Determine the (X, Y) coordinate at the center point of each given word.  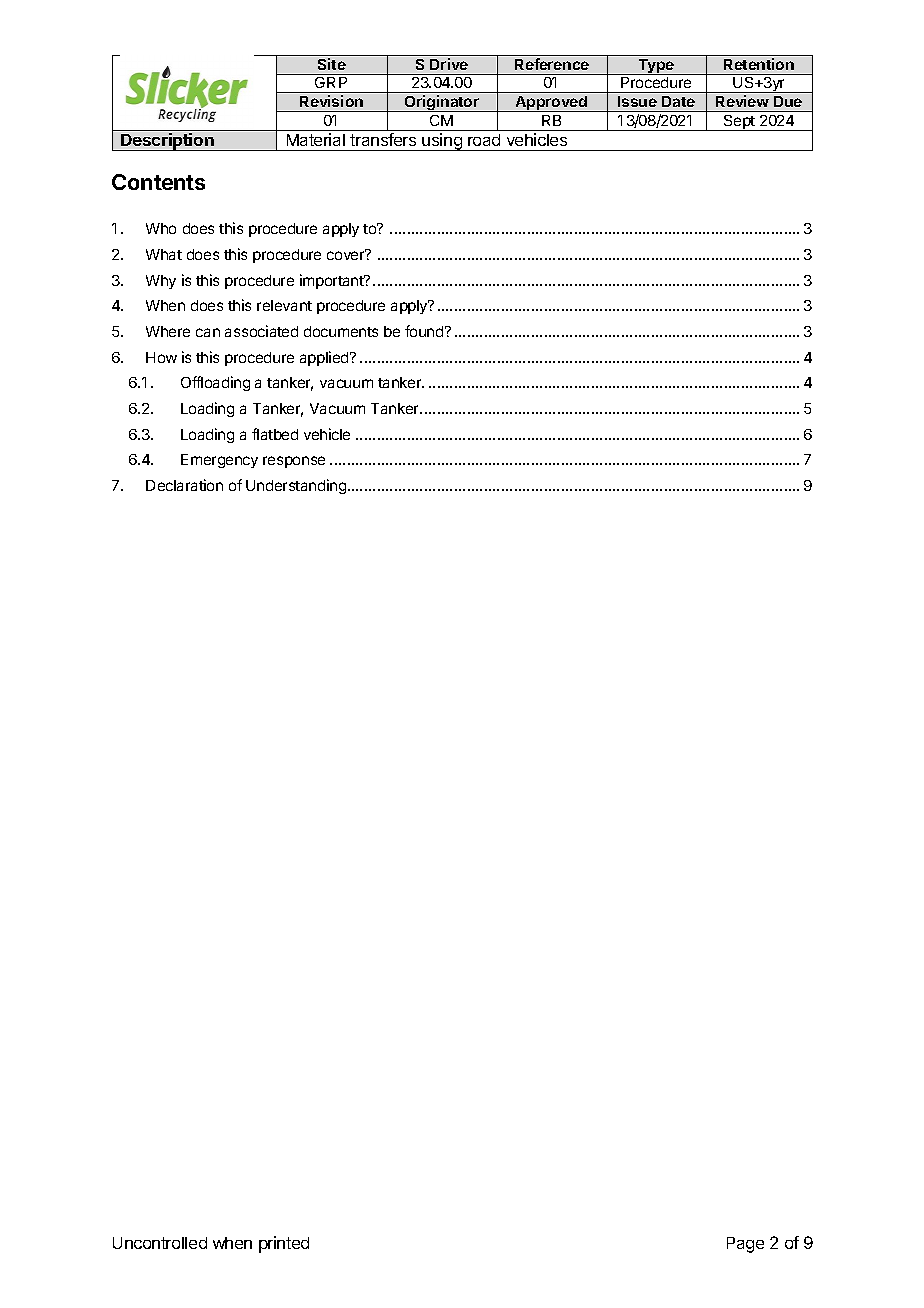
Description (167, 142)
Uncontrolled (160, 1243)
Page (745, 1245)
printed (284, 1244)
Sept (739, 123)
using (442, 142)
